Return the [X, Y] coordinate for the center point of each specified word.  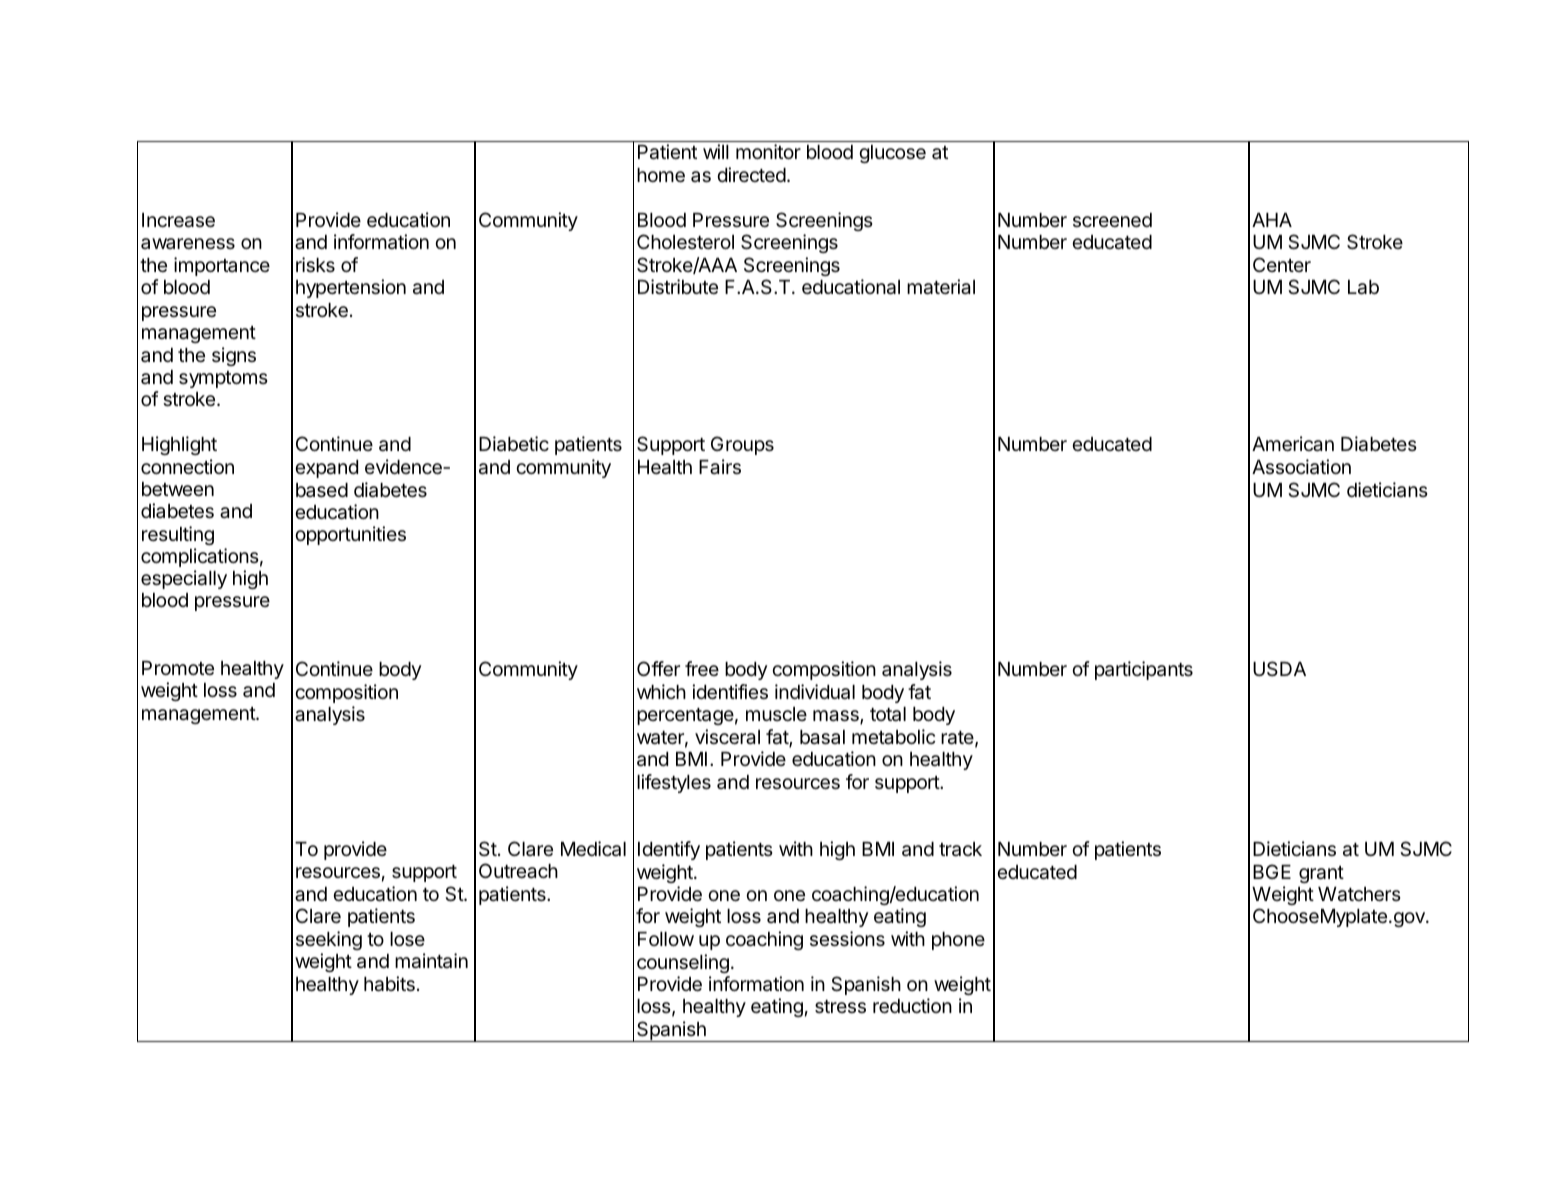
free [702, 668]
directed [751, 174]
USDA [1279, 668]
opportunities [350, 535]
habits [389, 984]
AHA [1272, 220]
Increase [178, 220]
